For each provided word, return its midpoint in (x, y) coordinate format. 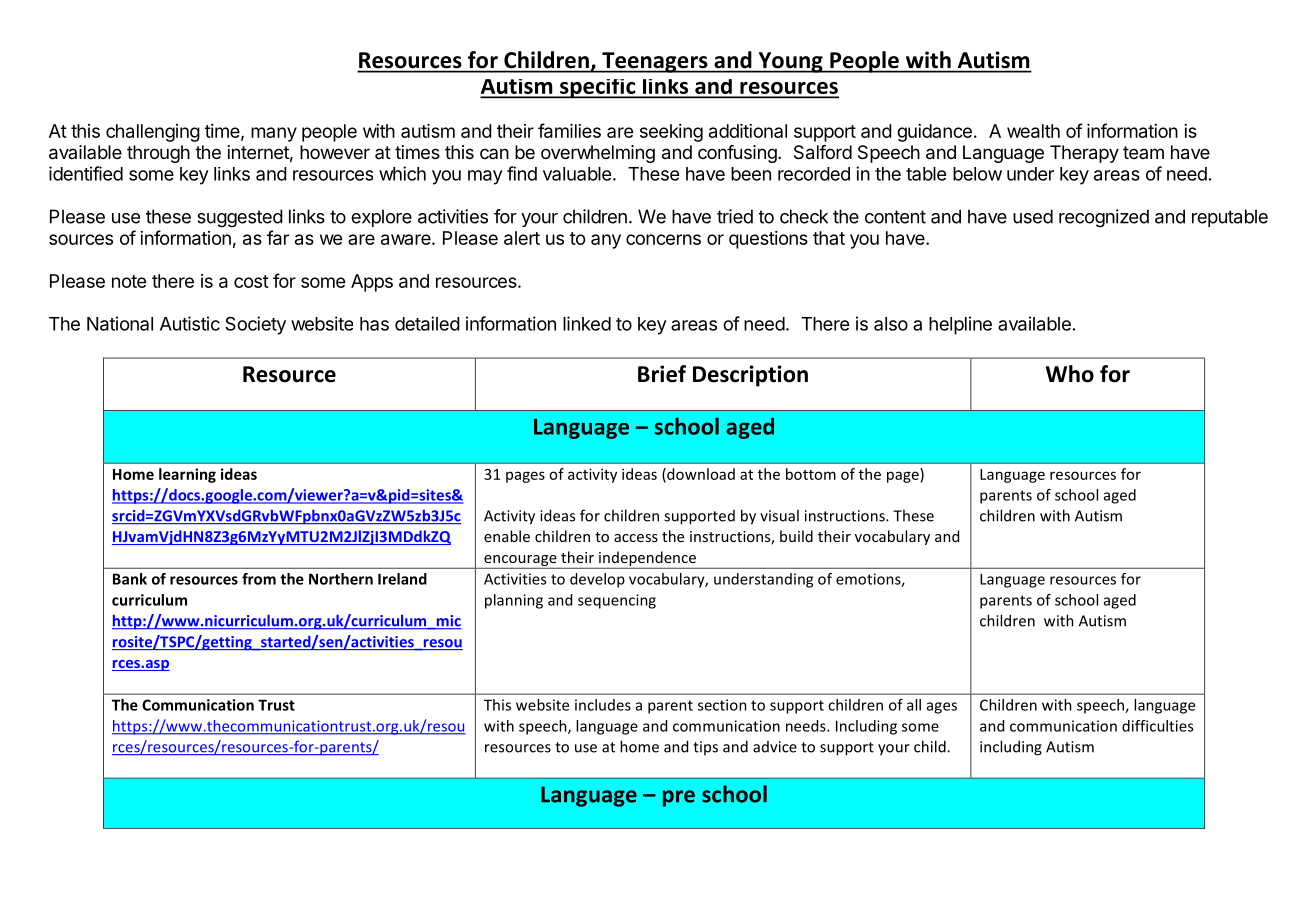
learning (187, 475)
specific (598, 89)
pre (679, 798)
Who (1070, 374)
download (700, 475)
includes (603, 705)
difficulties (1157, 726)
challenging (153, 133)
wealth (1033, 131)
